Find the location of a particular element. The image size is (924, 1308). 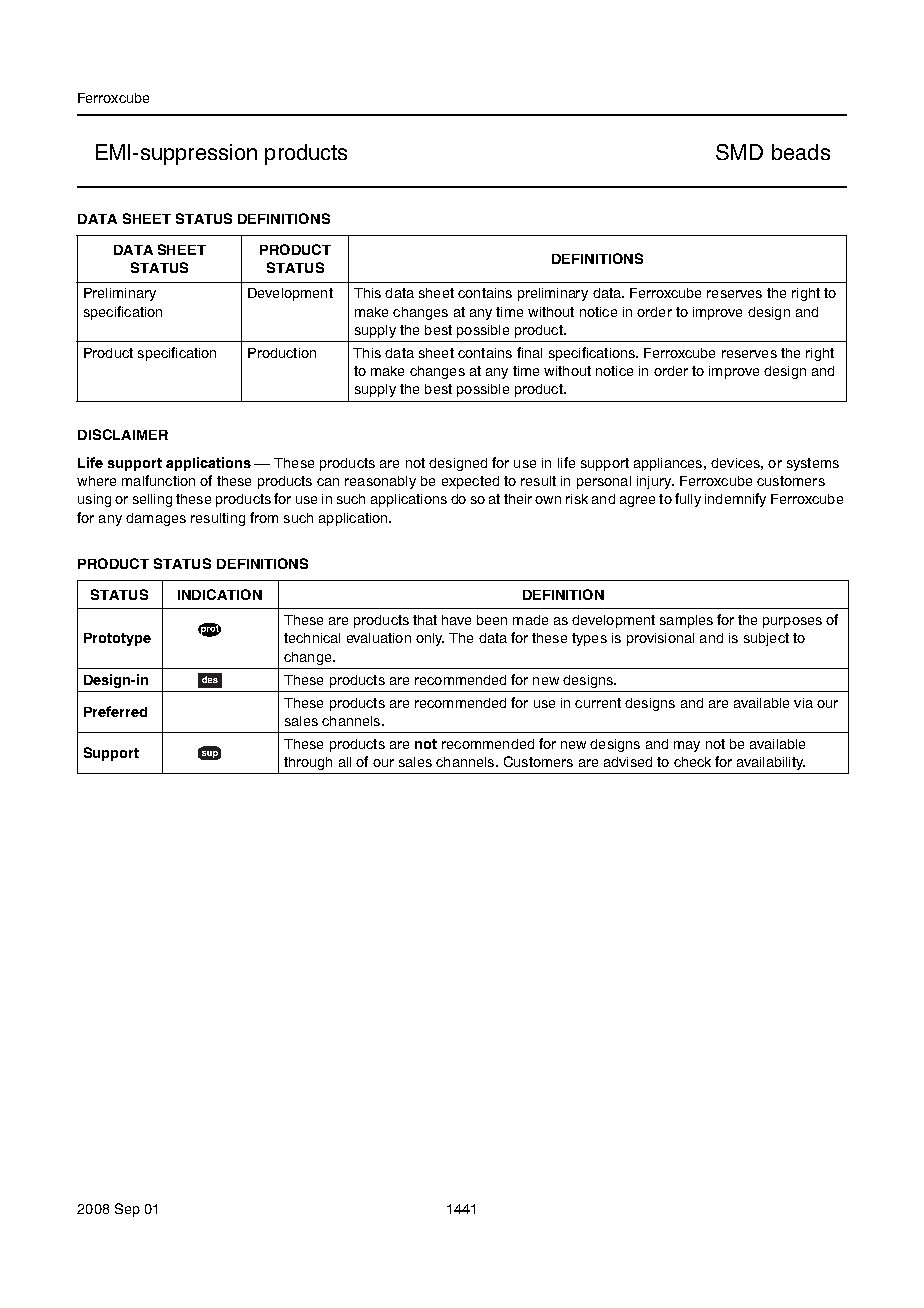

DISCLAIMER is located at coordinates (123, 434).
